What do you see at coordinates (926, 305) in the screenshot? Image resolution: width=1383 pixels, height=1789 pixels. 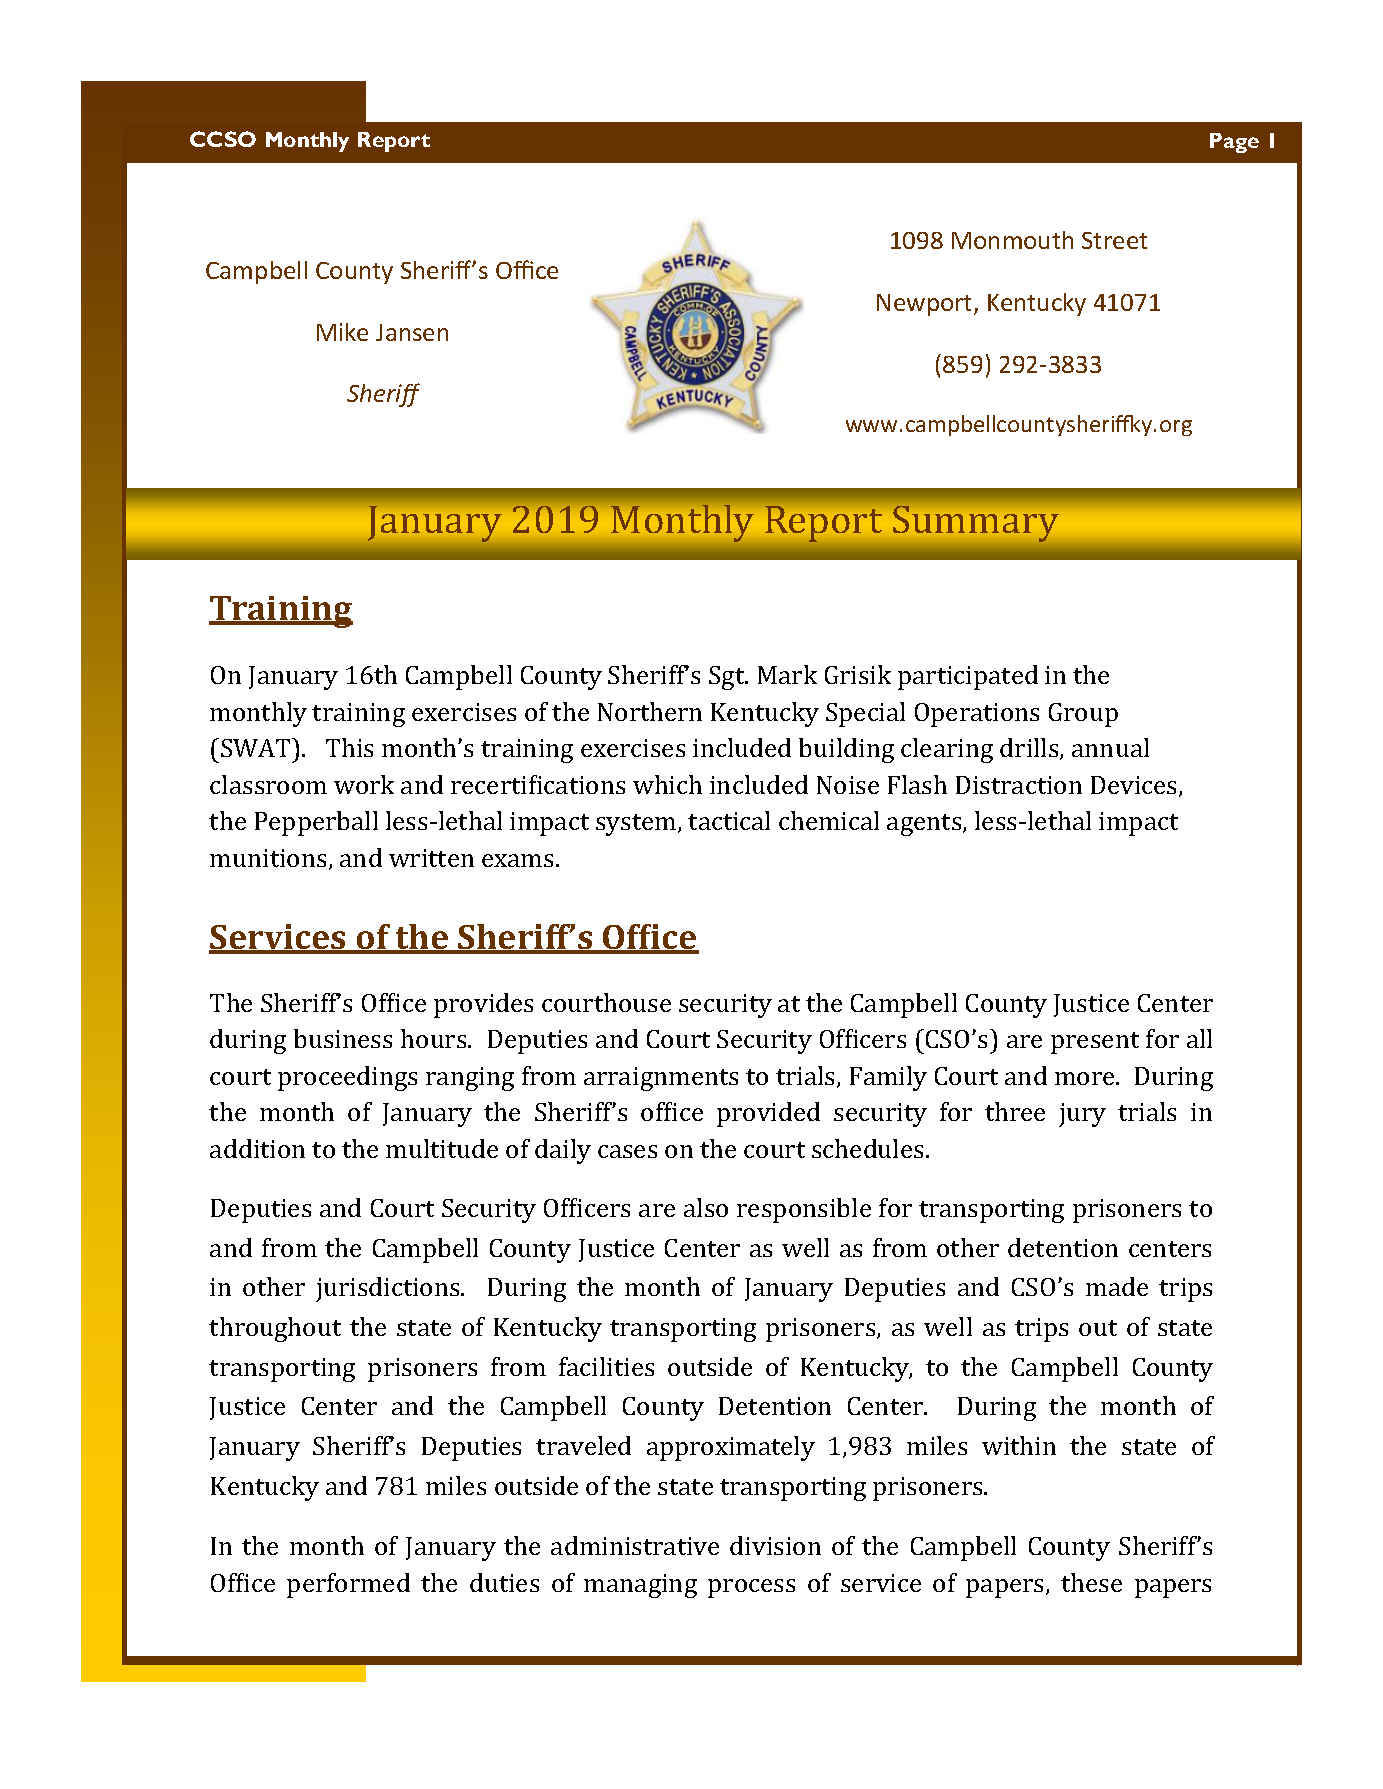 I see `Newport` at bounding box center [926, 305].
